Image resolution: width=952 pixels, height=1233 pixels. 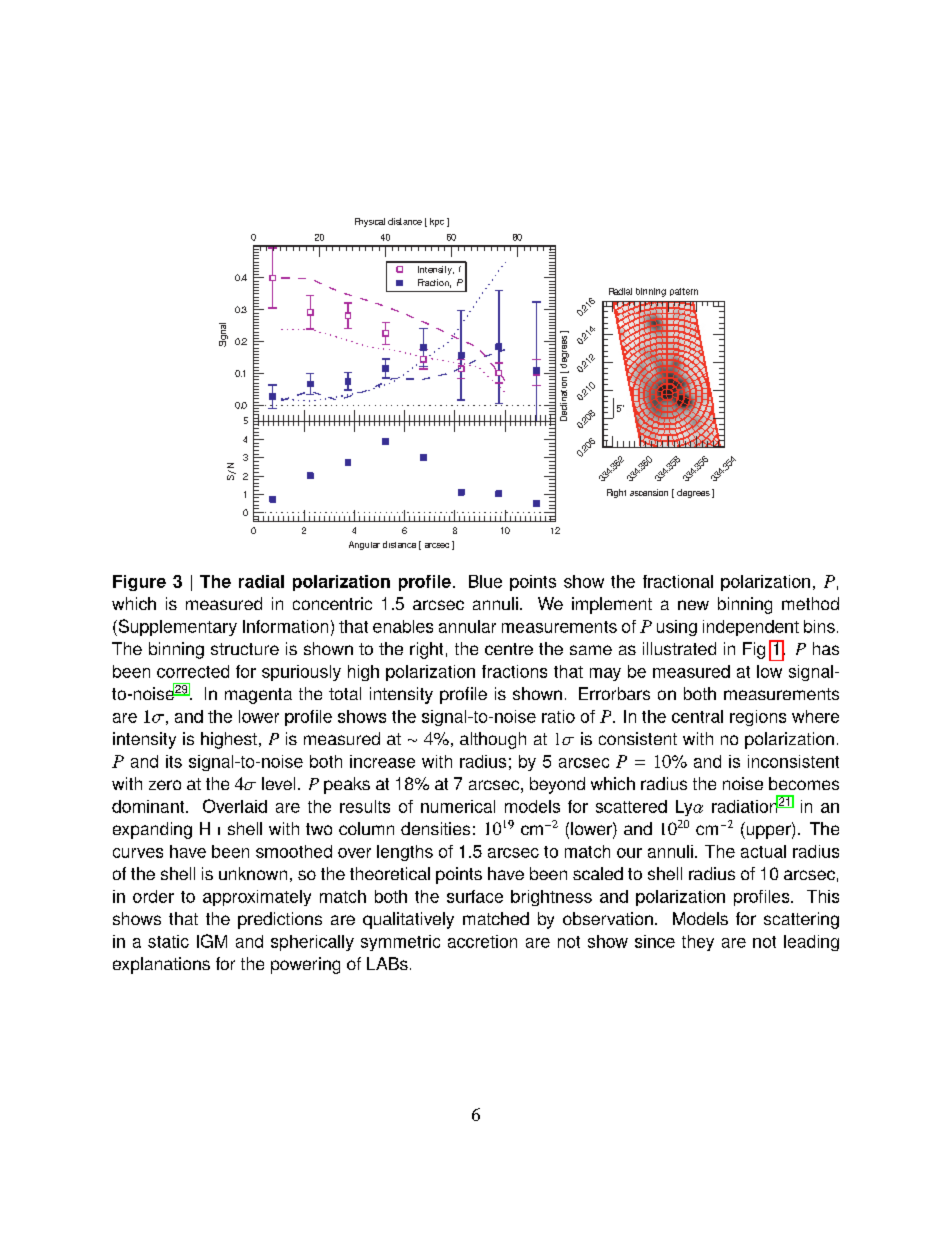 I want to click on Physical, so click(x=370, y=222).
